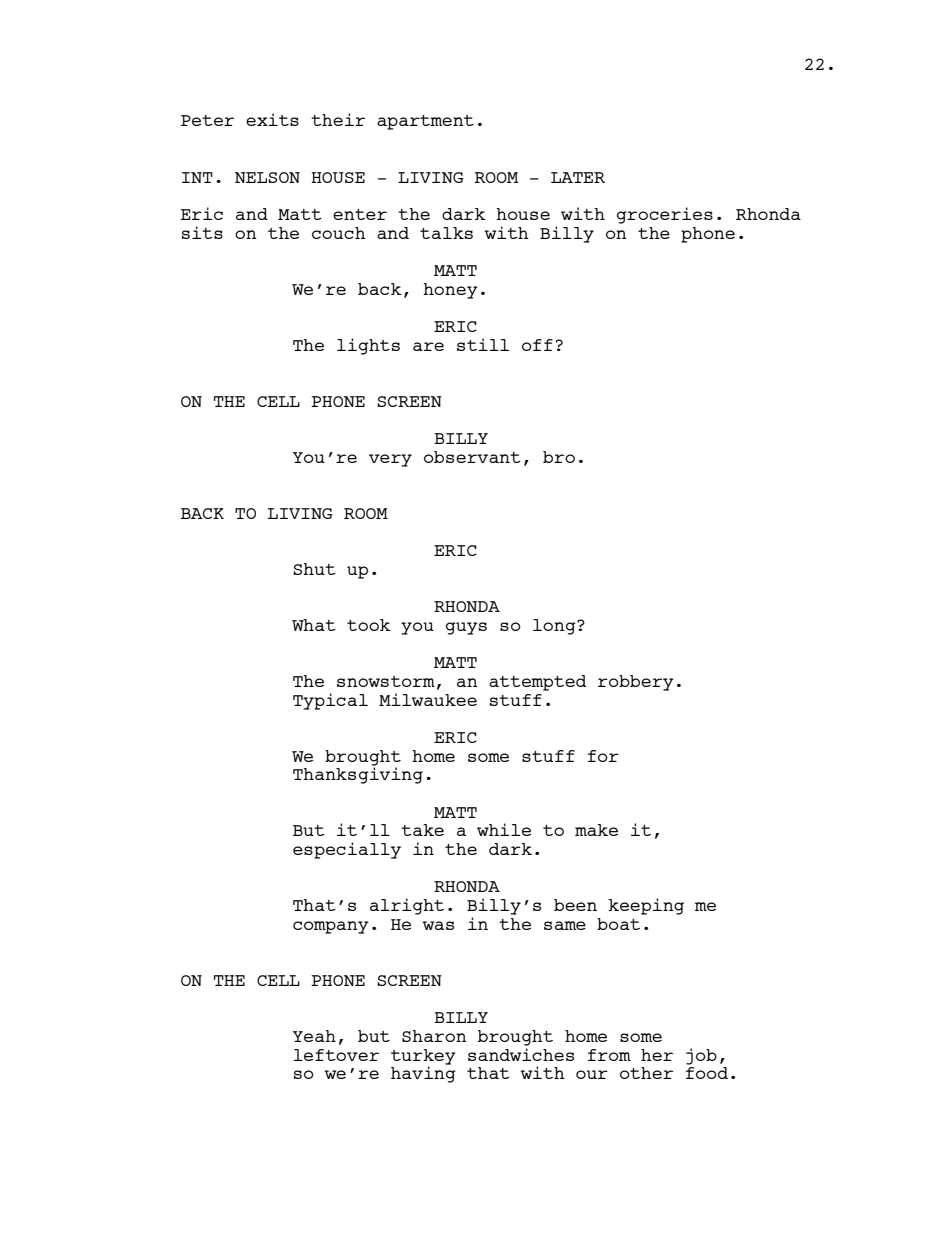  I want to click on keeping, so click(646, 906).
